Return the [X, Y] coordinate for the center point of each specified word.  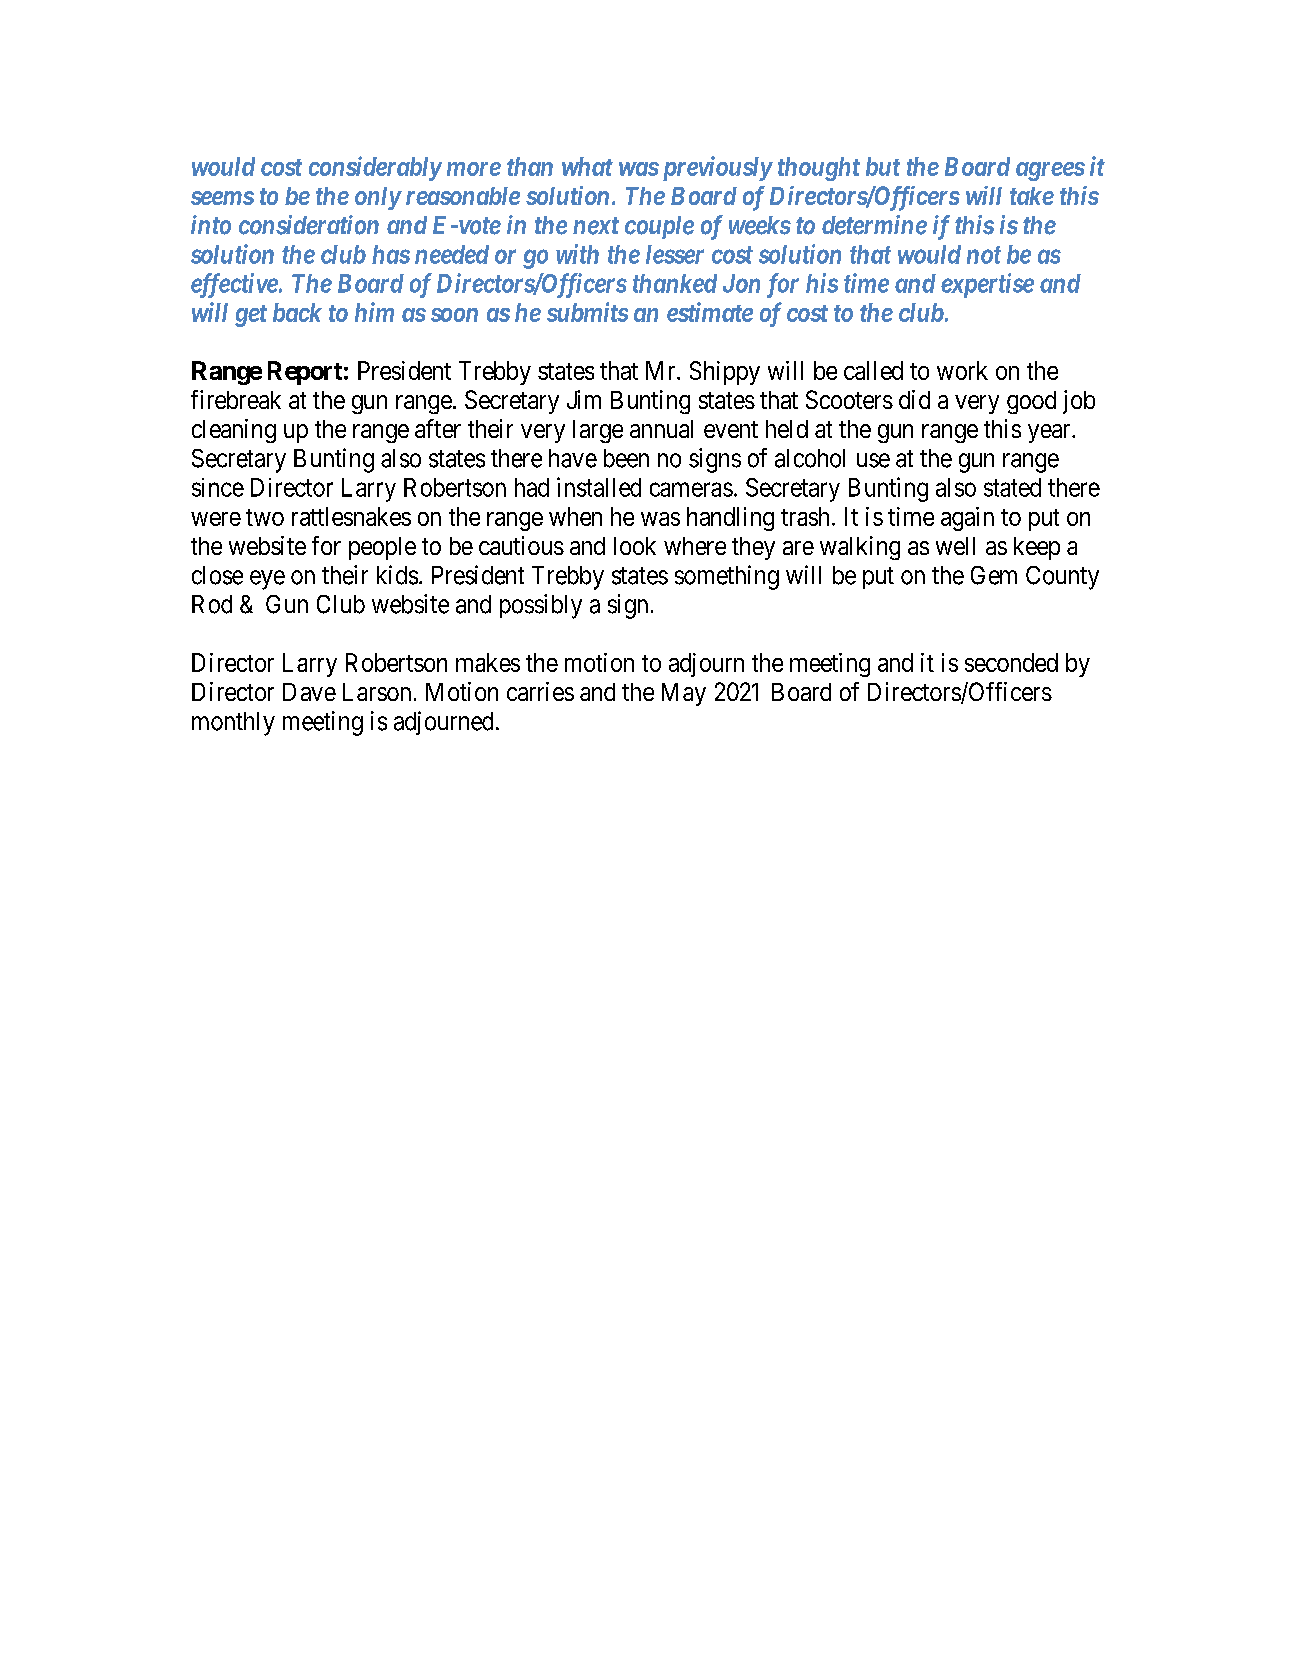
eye [267, 580]
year [1050, 433]
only [378, 198]
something [727, 577]
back [297, 312]
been [626, 458]
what [587, 166]
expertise [987, 285]
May [684, 694]
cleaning [234, 431]
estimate [710, 312]
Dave [309, 692]
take [1032, 196]
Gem [994, 575]
